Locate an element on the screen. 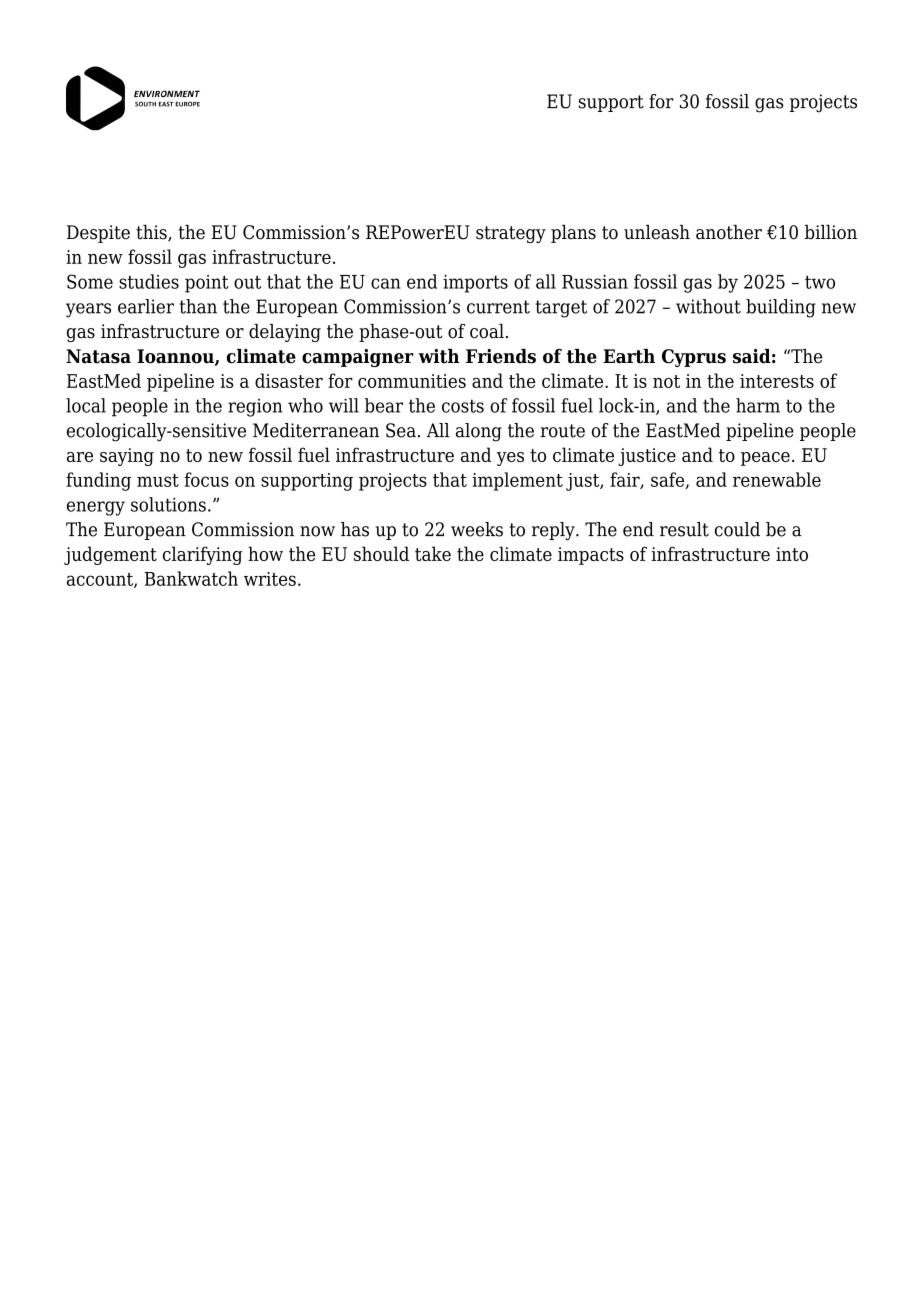 The height and width of the screenshot is (1308, 924). strategy is located at coordinates (511, 234).
